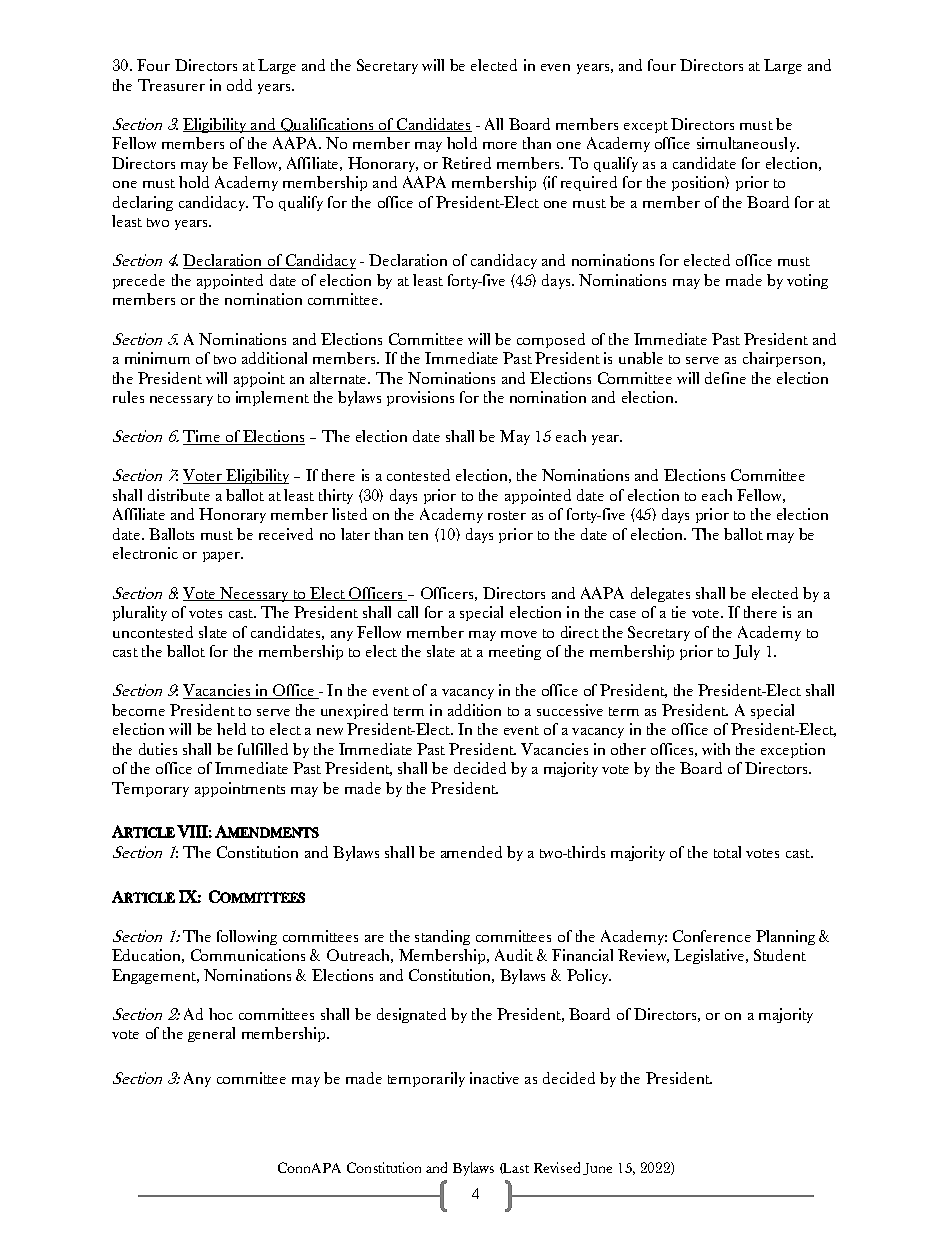  Describe the element at coordinates (494, 1078) in the page. I see `inactive` at that location.
